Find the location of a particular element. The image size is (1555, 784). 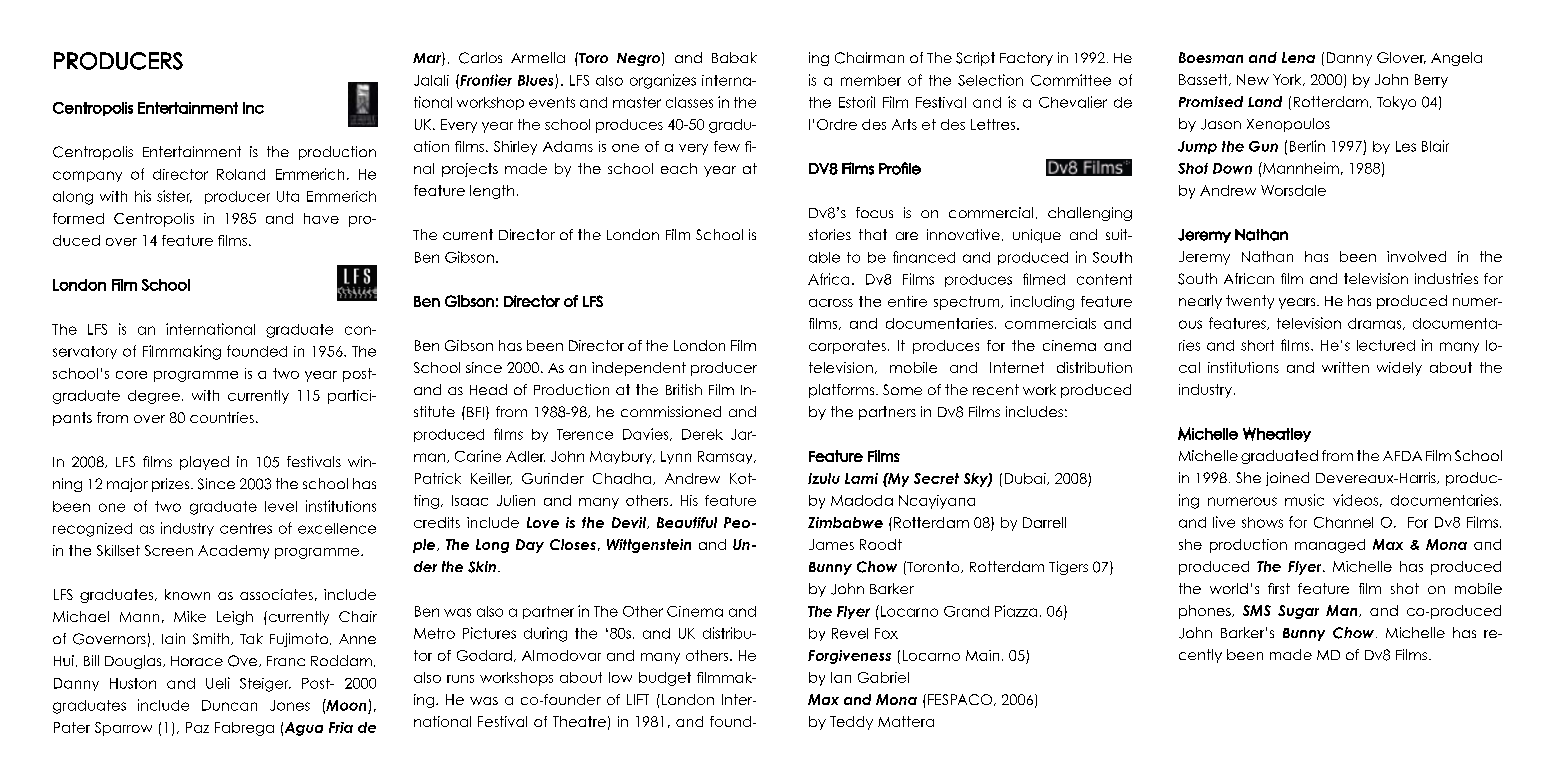

first is located at coordinates (1279, 588).
